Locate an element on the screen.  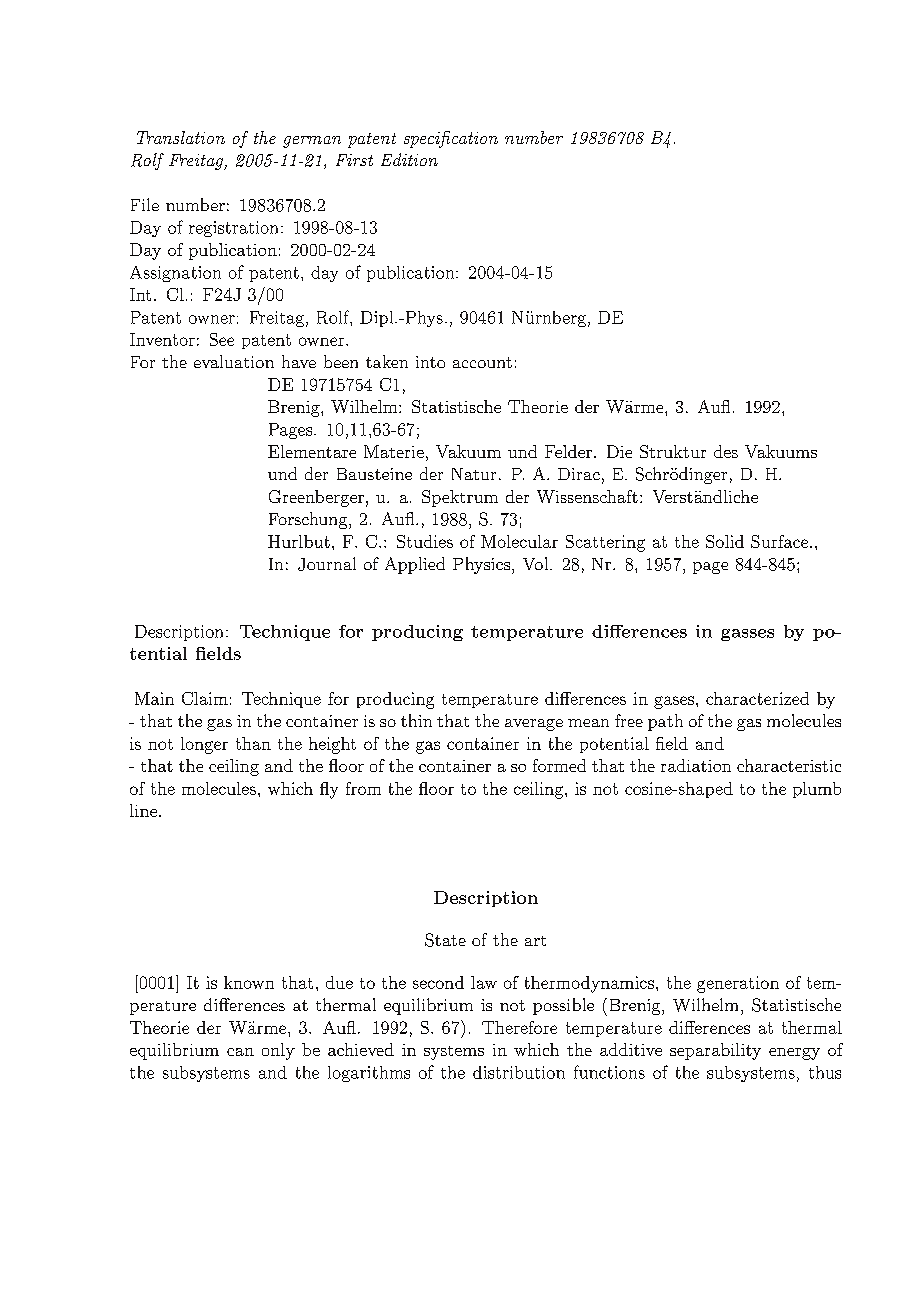
Edition is located at coordinates (409, 159).
